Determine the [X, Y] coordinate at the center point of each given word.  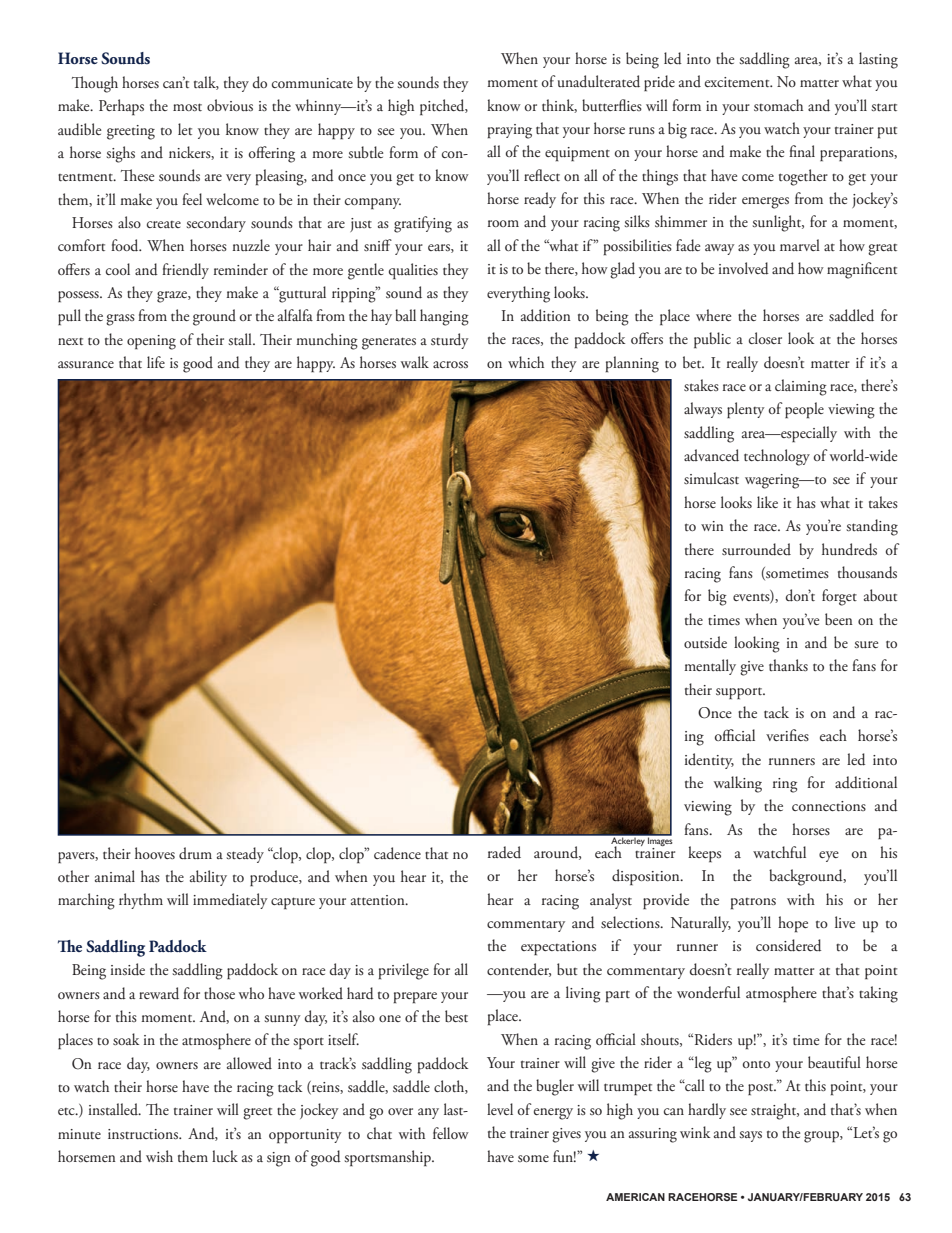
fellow [451, 1133]
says [750, 1136]
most [187, 107]
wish [159, 1156]
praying [510, 131]
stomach [778, 105]
